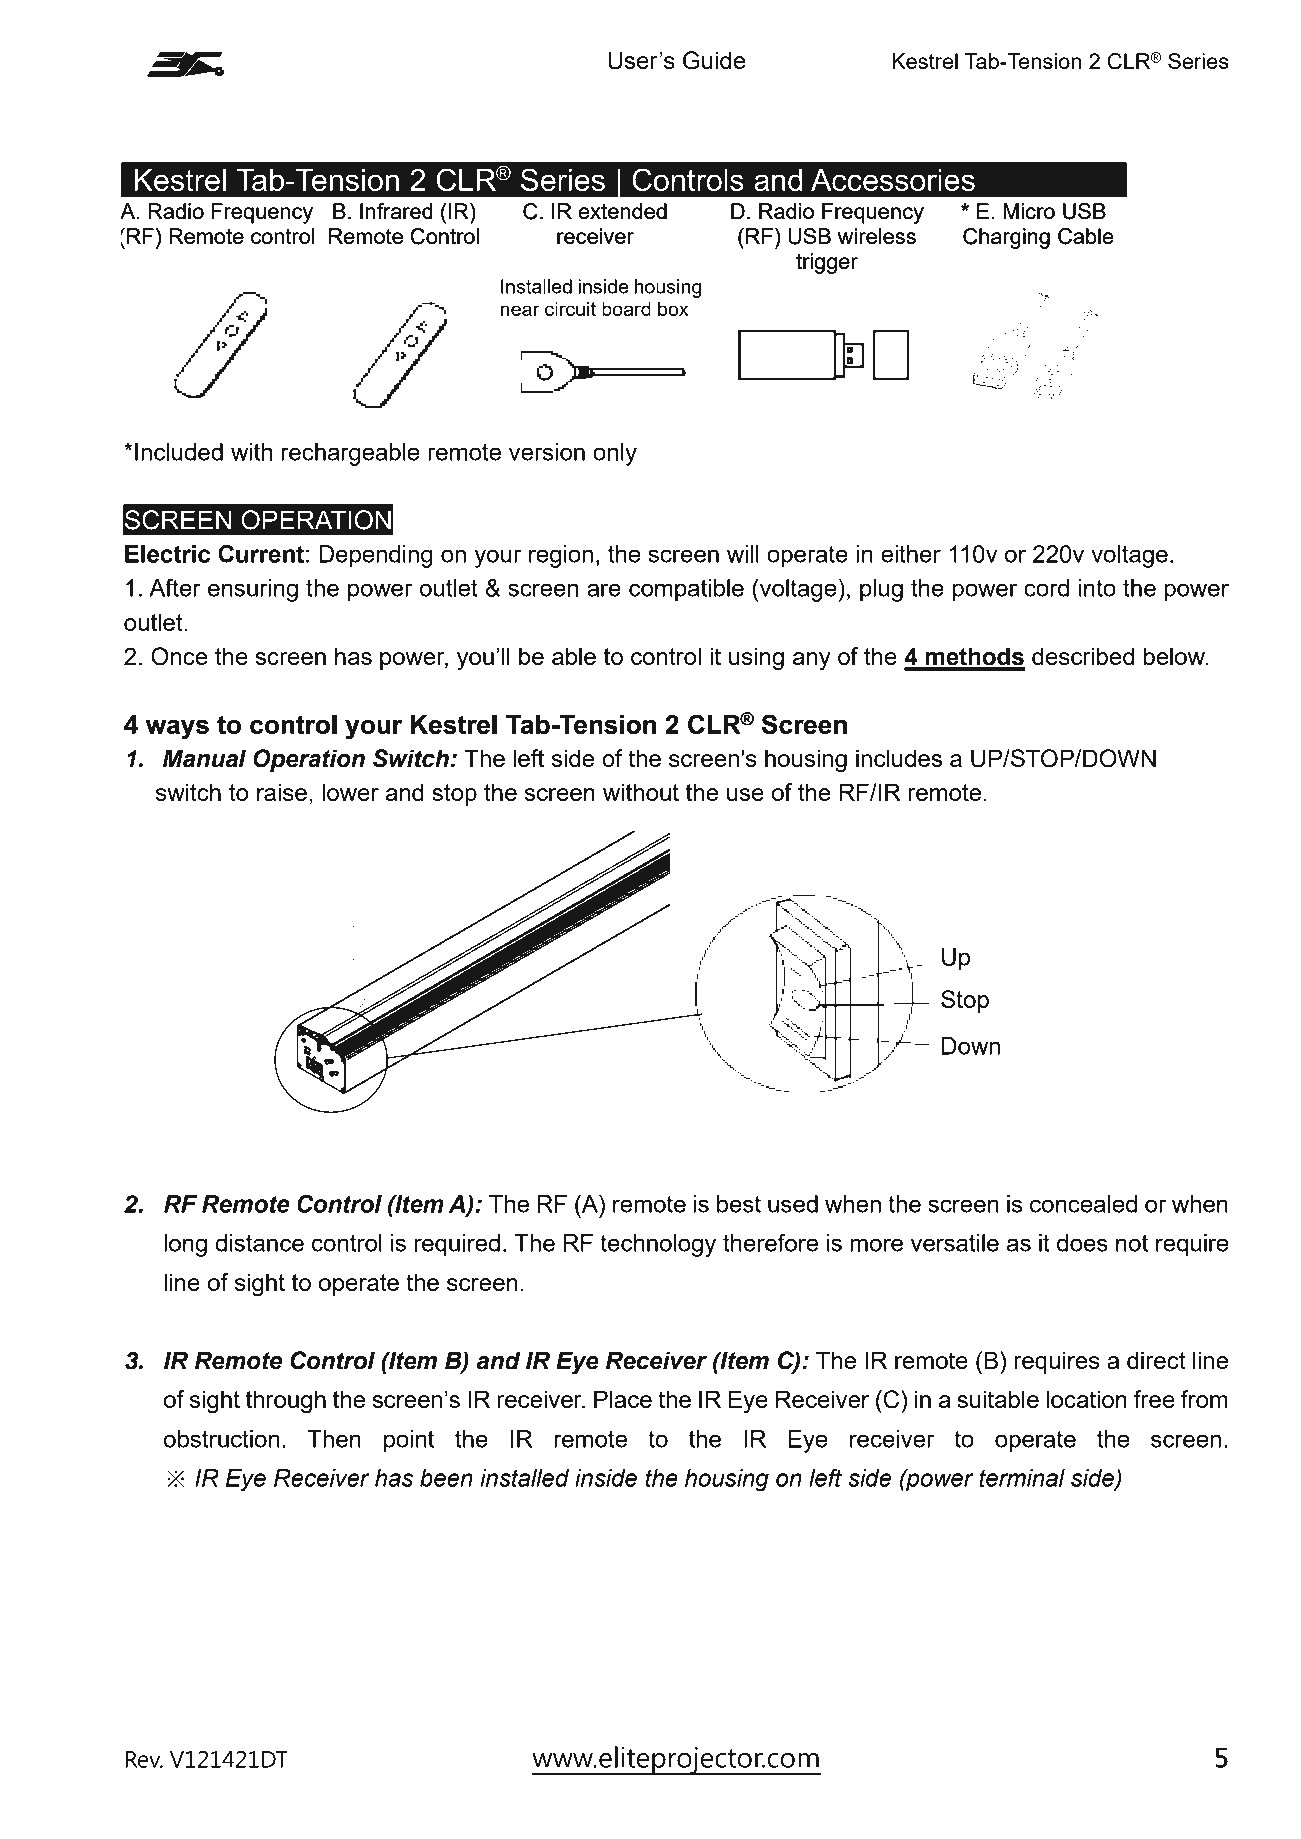 The image size is (1301, 1839). I want to click on Guide, so click(714, 60).
